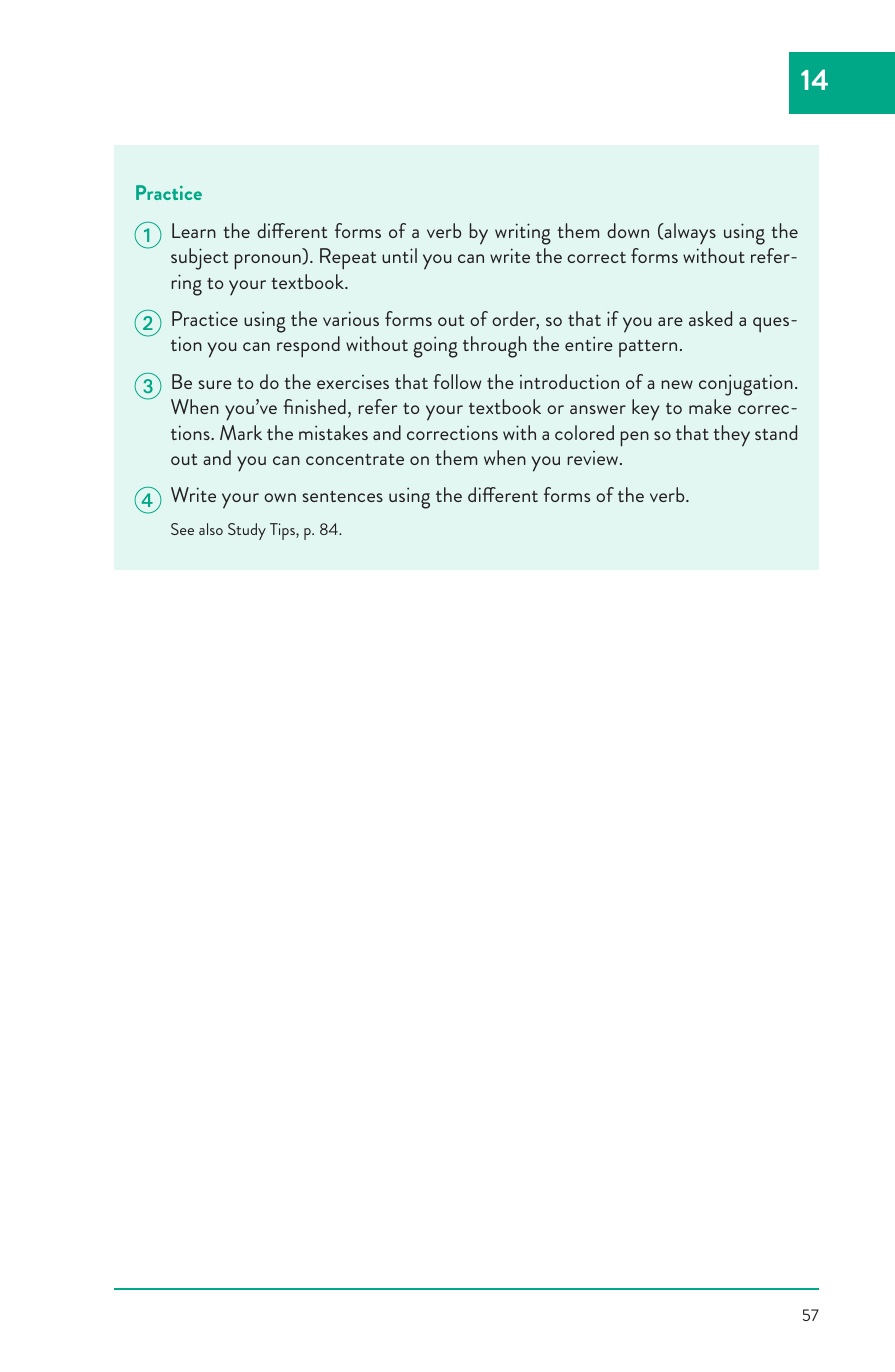  What do you see at coordinates (342, 496) in the image?
I see `sentences` at bounding box center [342, 496].
